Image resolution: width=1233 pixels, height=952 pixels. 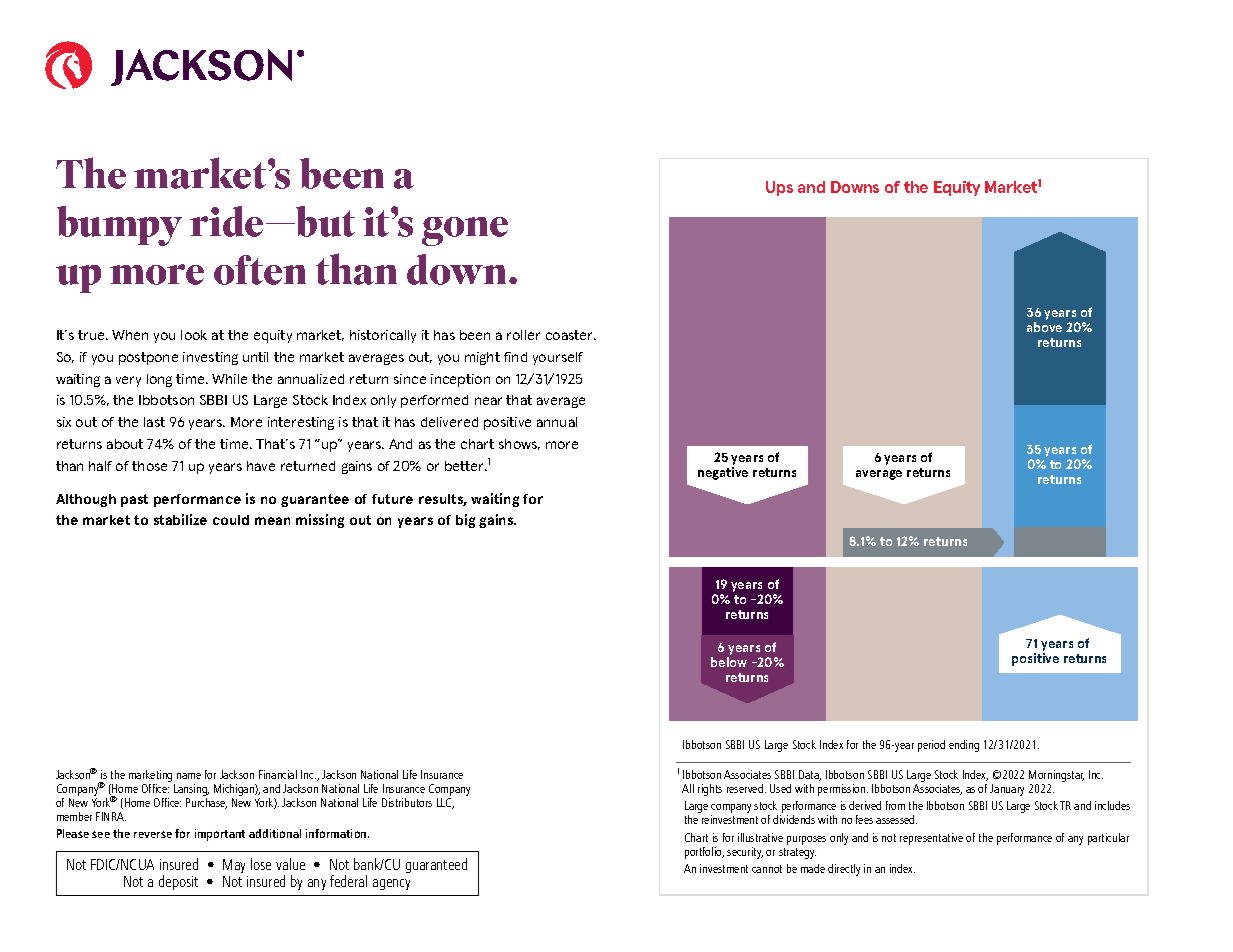 I want to click on shows, so click(x=519, y=444).
